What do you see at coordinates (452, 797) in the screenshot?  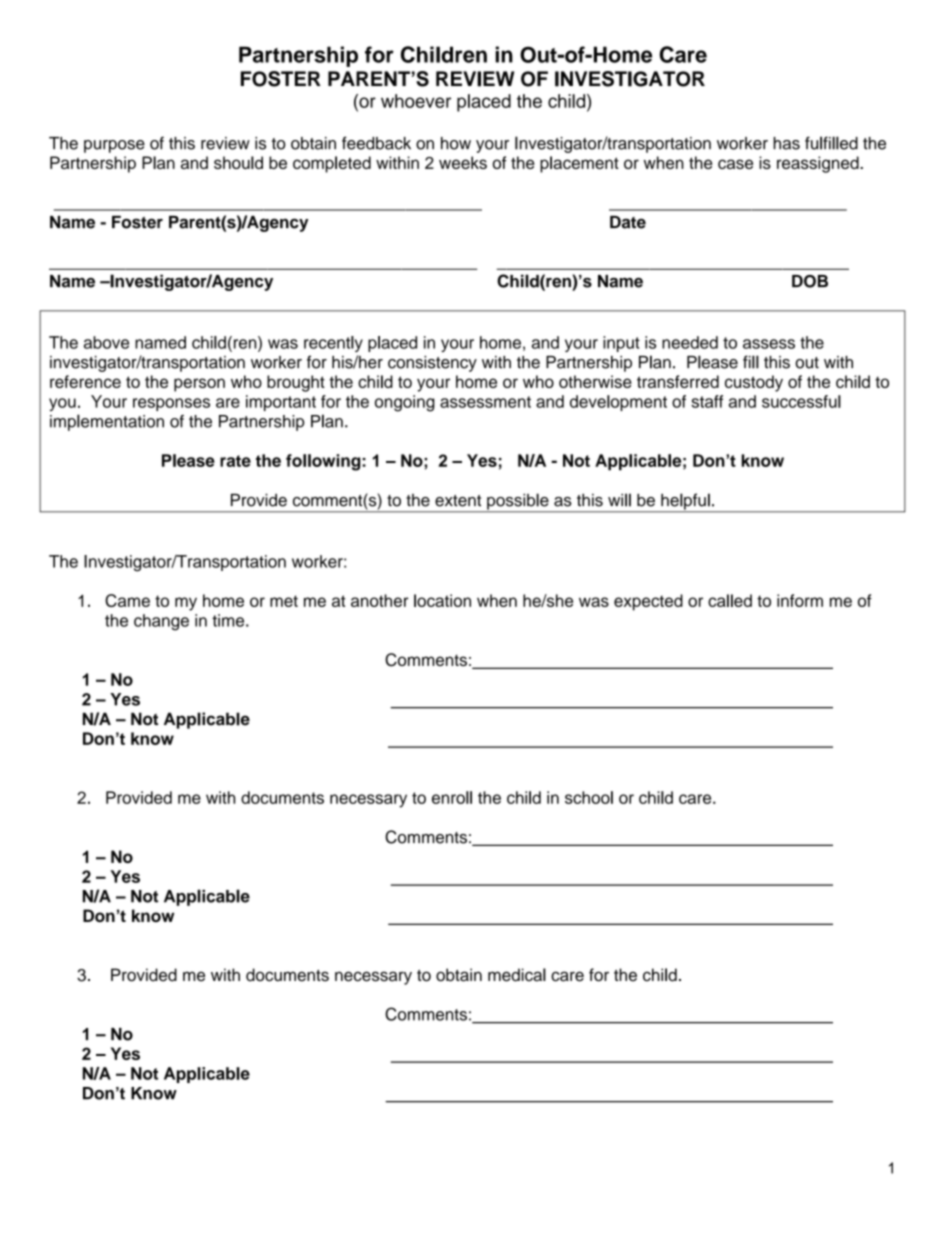 I see `enroll` at bounding box center [452, 797].
